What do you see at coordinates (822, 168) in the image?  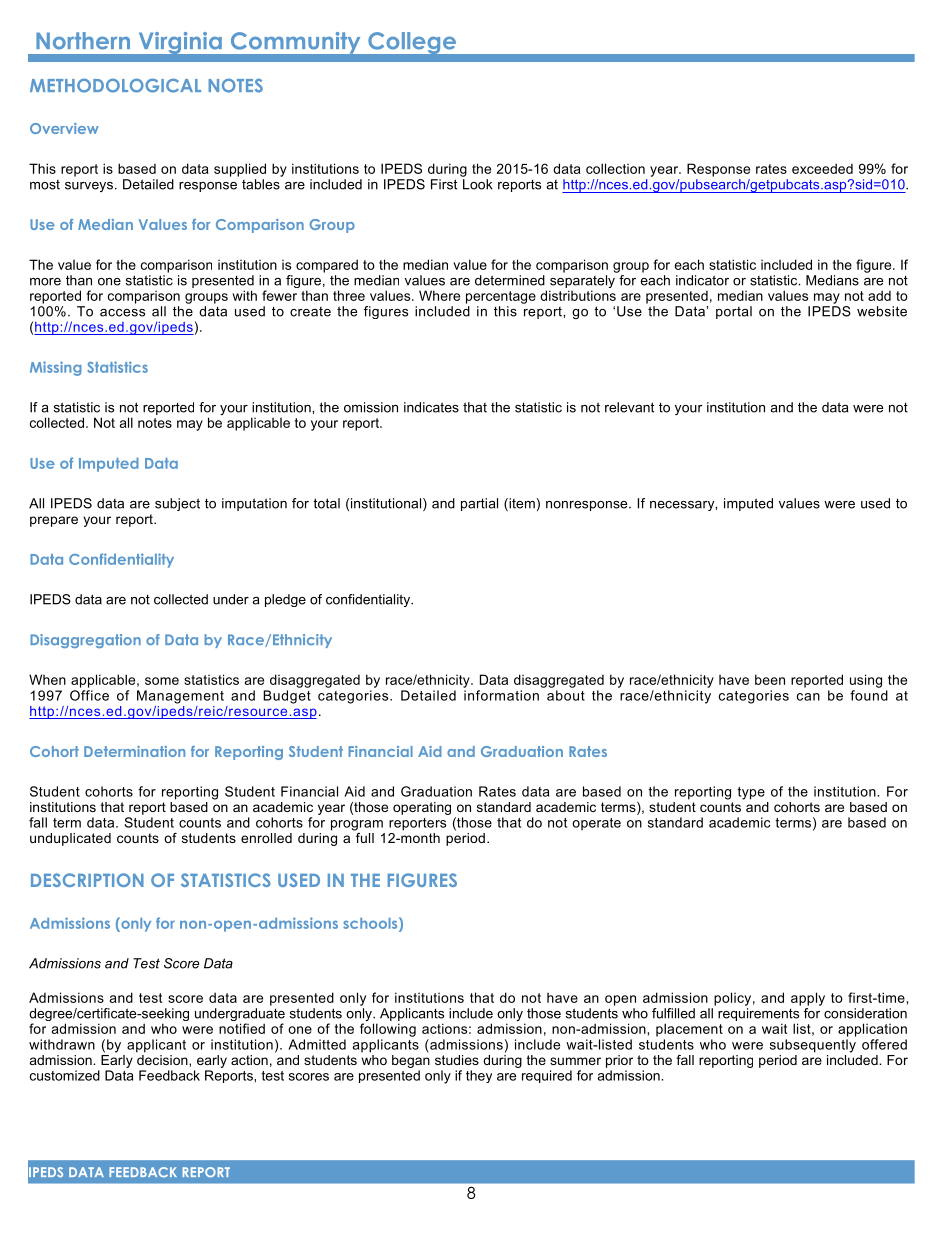 I see `exceeded` at bounding box center [822, 168].
